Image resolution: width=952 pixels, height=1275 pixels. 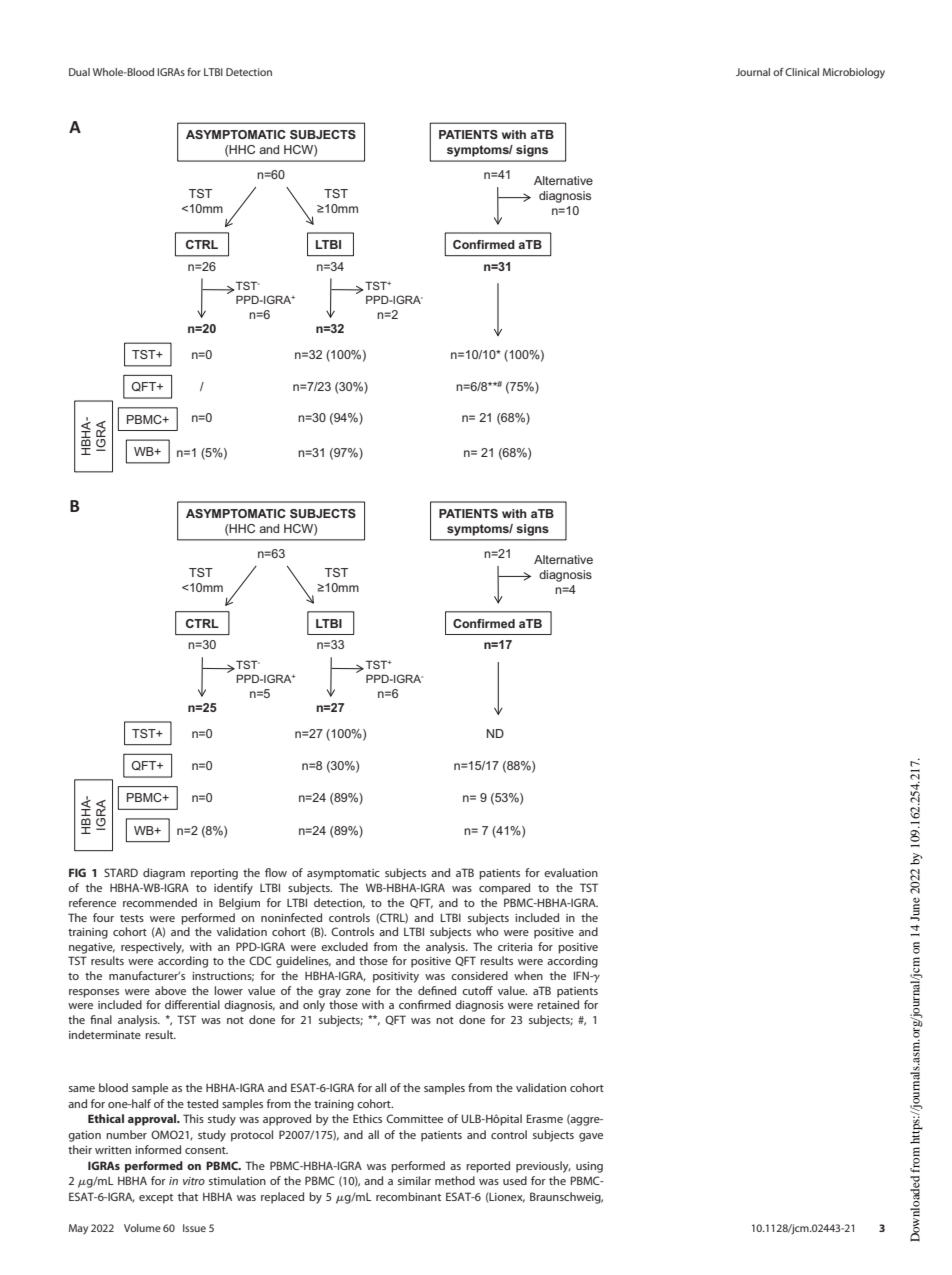 What do you see at coordinates (79, 72) in the image?
I see `Dual` at bounding box center [79, 72].
